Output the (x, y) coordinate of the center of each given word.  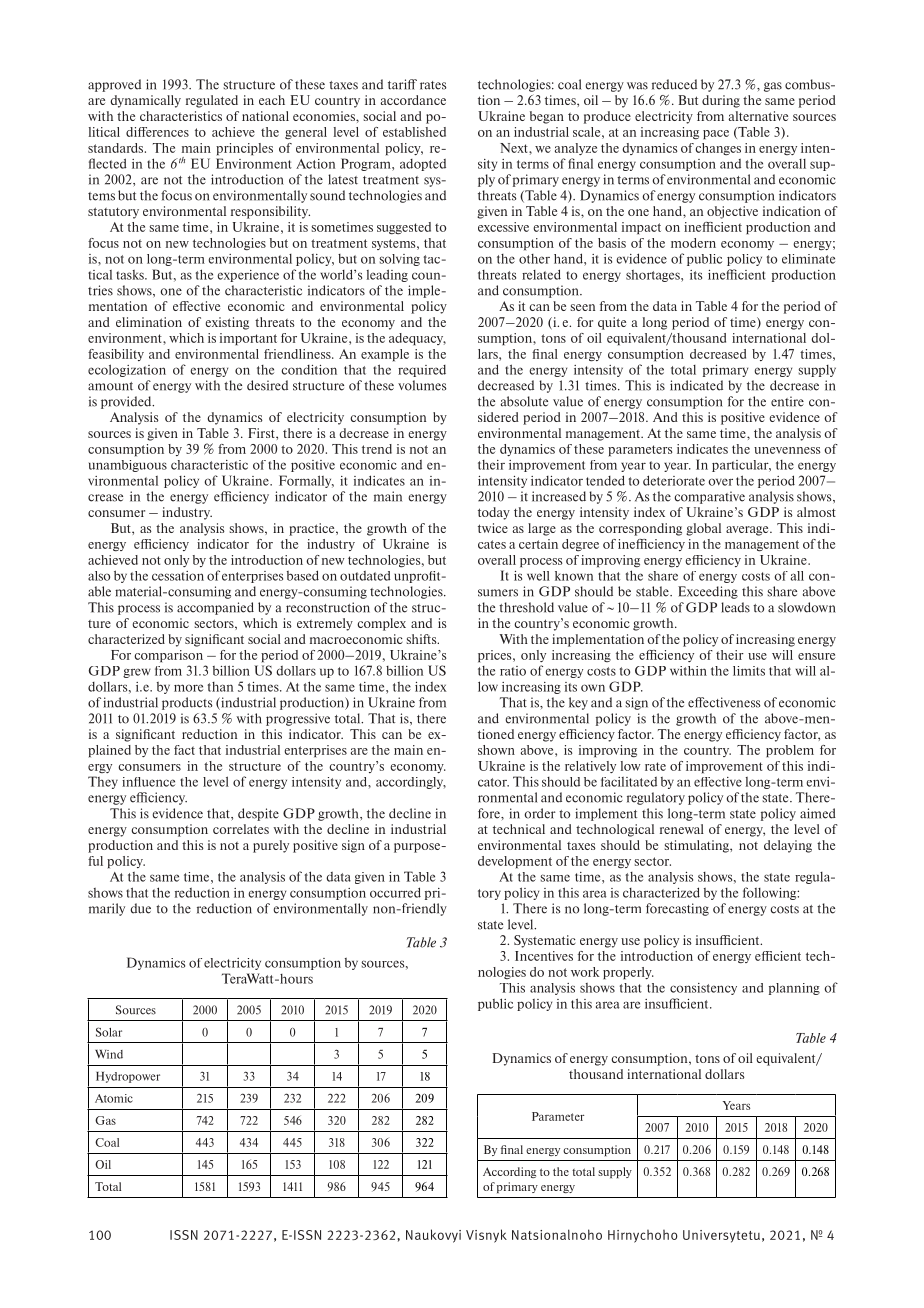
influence (148, 782)
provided (127, 402)
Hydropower (128, 1077)
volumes (422, 385)
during (721, 101)
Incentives (544, 956)
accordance (413, 100)
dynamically (145, 101)
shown (496, 750)
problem (790, 751)
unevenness (787, 450)
